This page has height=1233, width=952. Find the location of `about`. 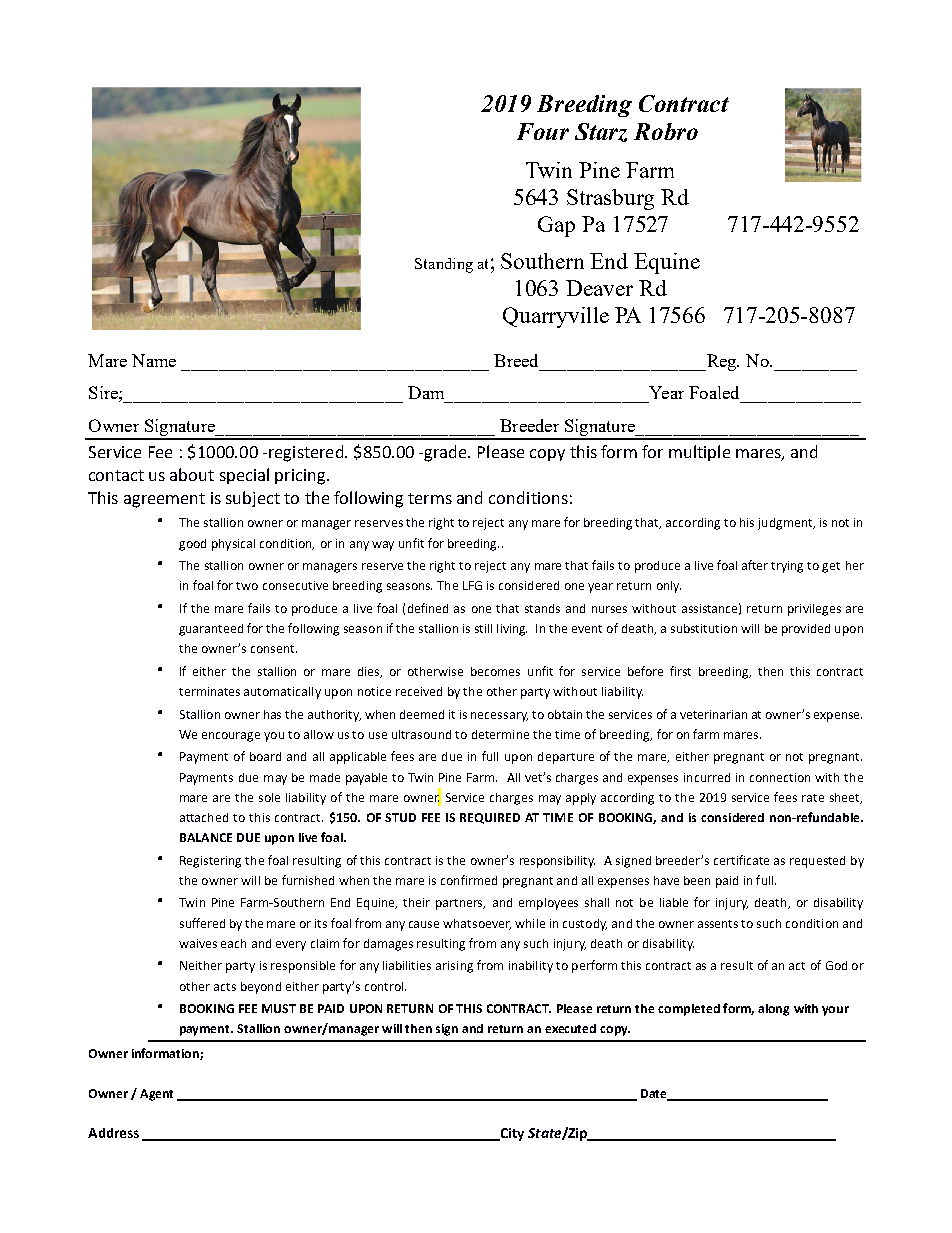

about is located at coordinates (192, 474).
